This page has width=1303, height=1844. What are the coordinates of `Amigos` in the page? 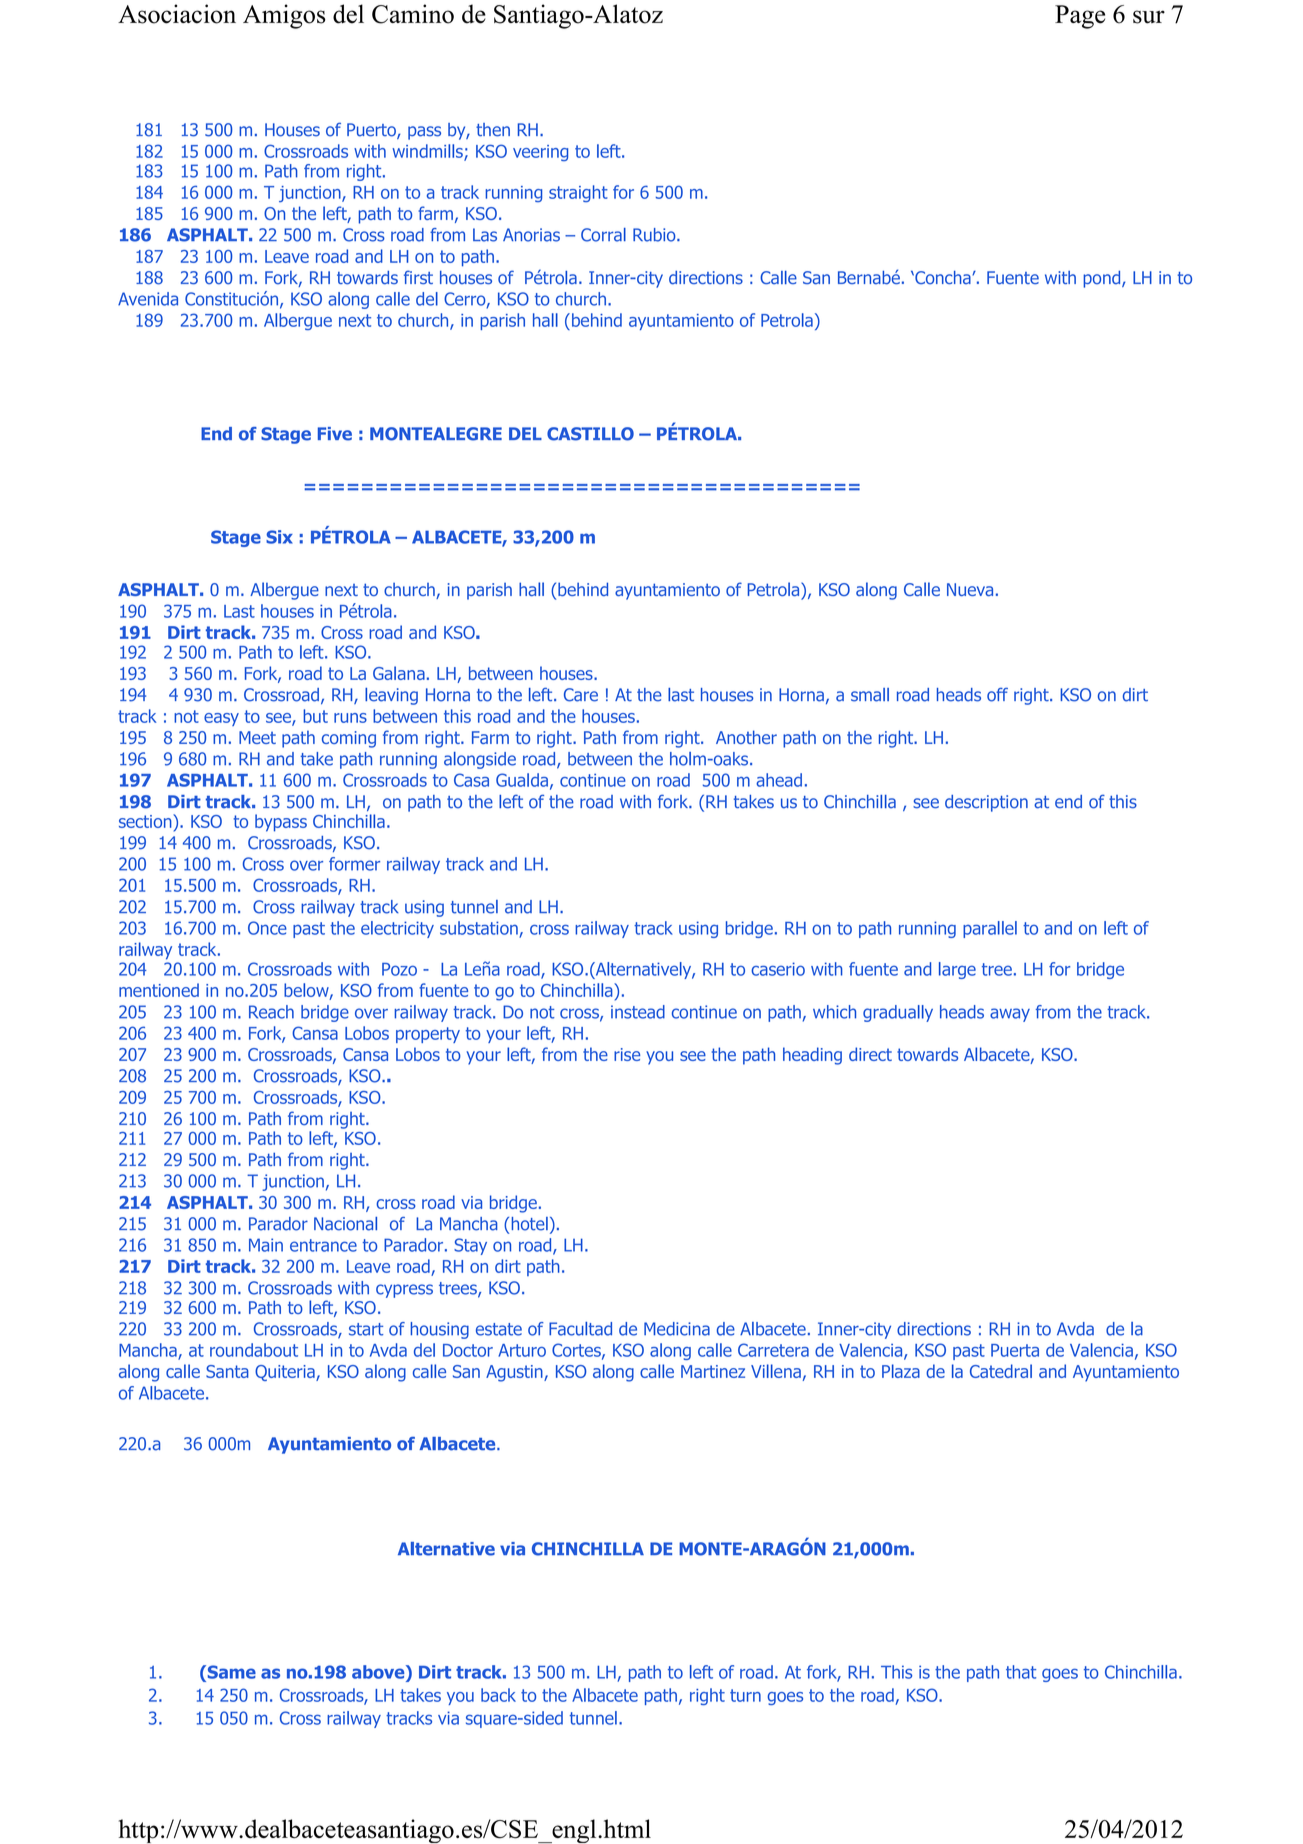 It's located at (284, 16).
